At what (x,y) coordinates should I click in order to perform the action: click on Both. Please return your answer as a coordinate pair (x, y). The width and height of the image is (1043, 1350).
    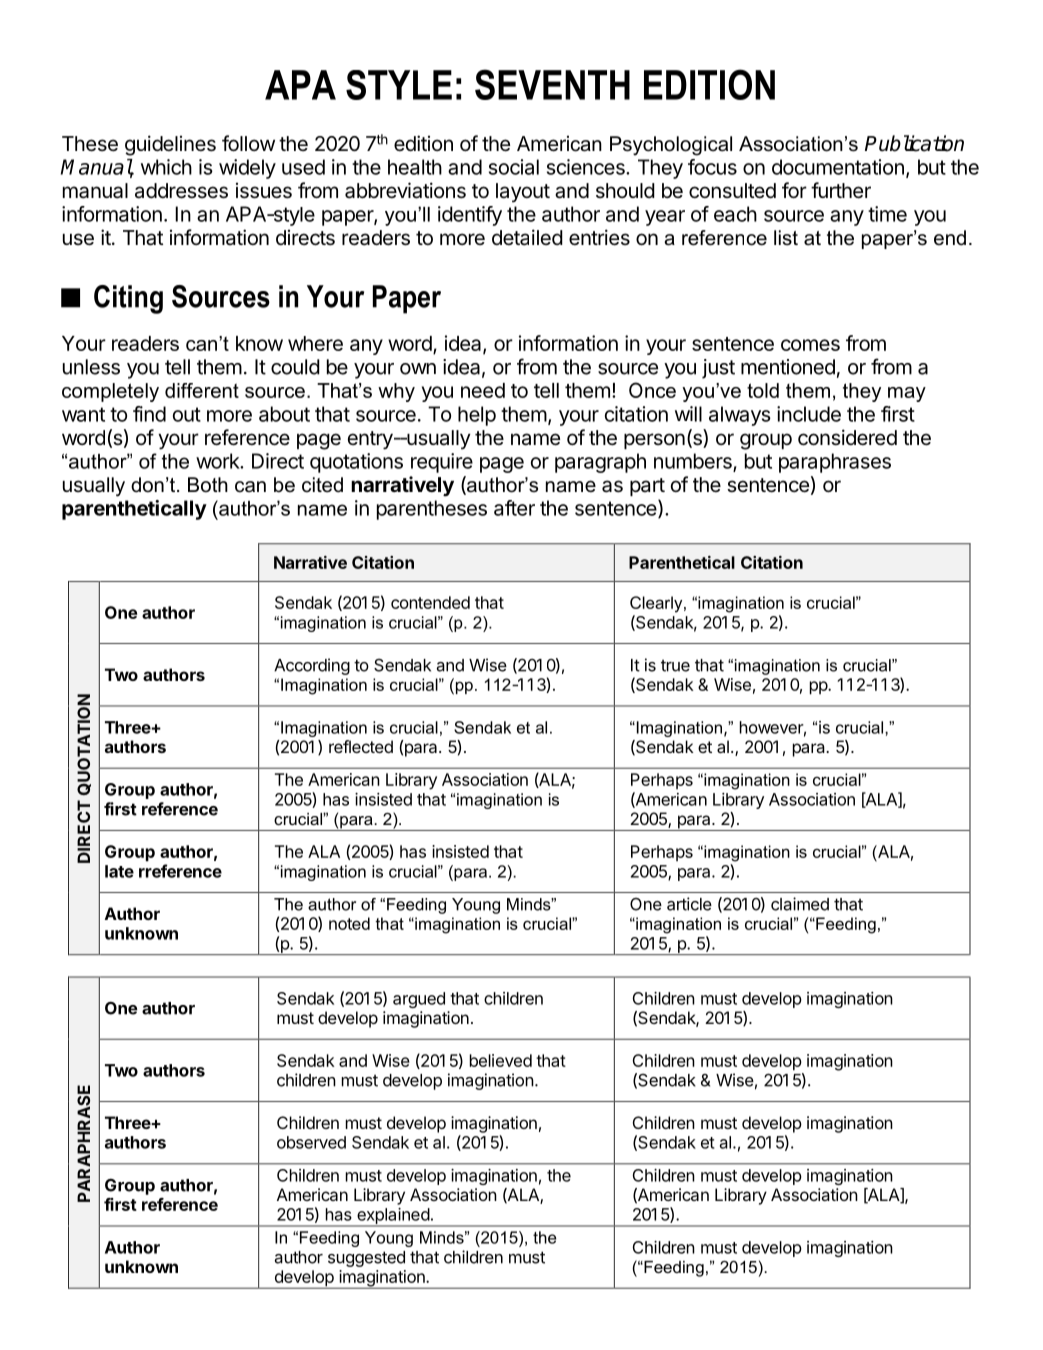
    Looking at the image, I should click on (208, 485).
